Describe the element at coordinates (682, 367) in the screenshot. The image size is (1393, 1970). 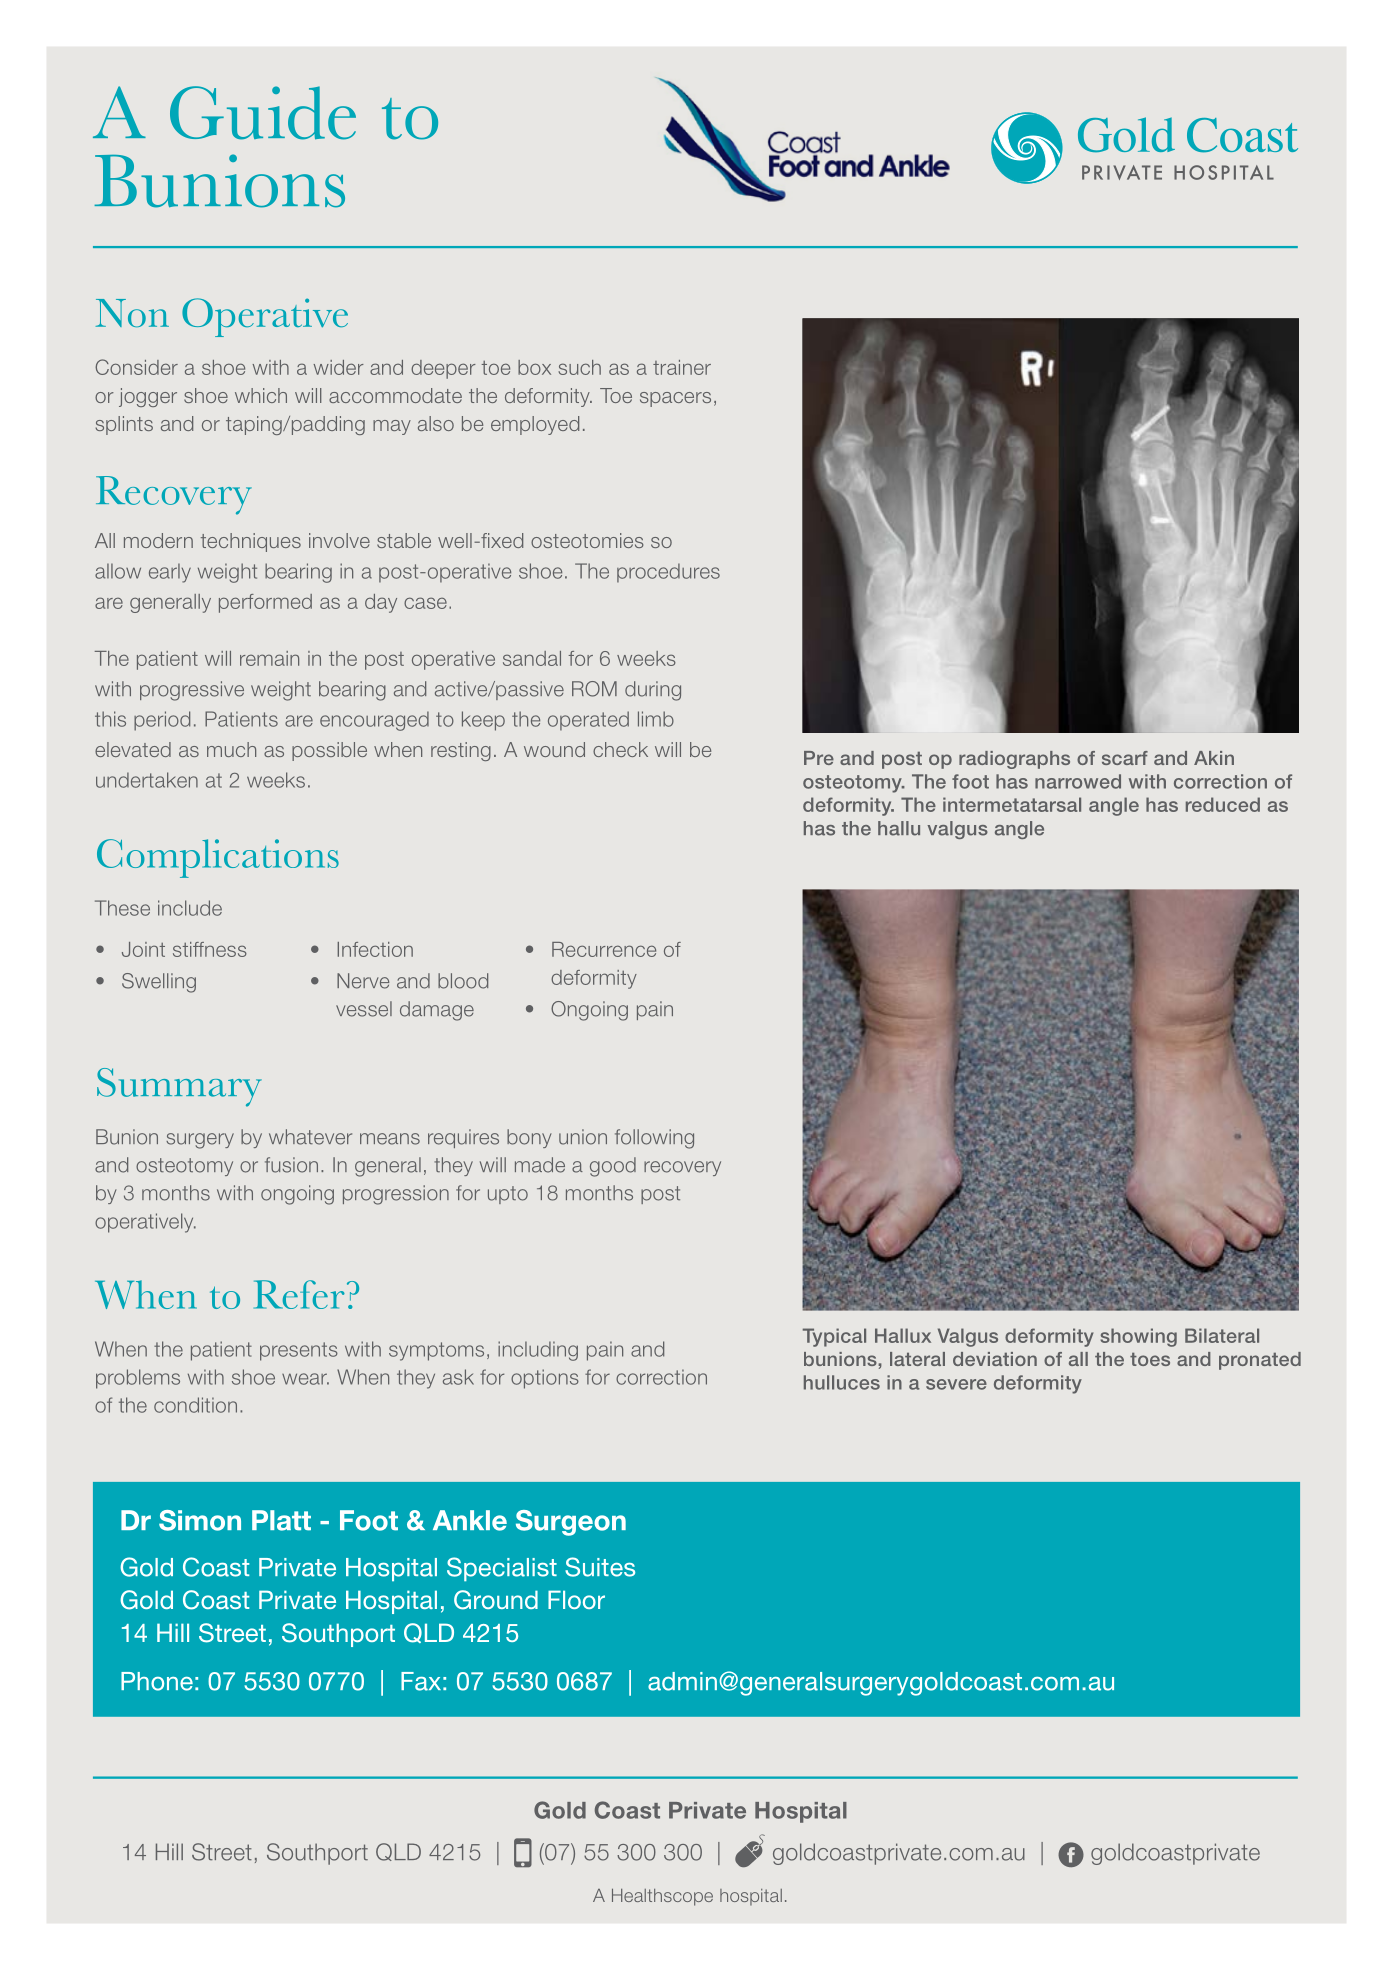
I see `trainer` at that location.
